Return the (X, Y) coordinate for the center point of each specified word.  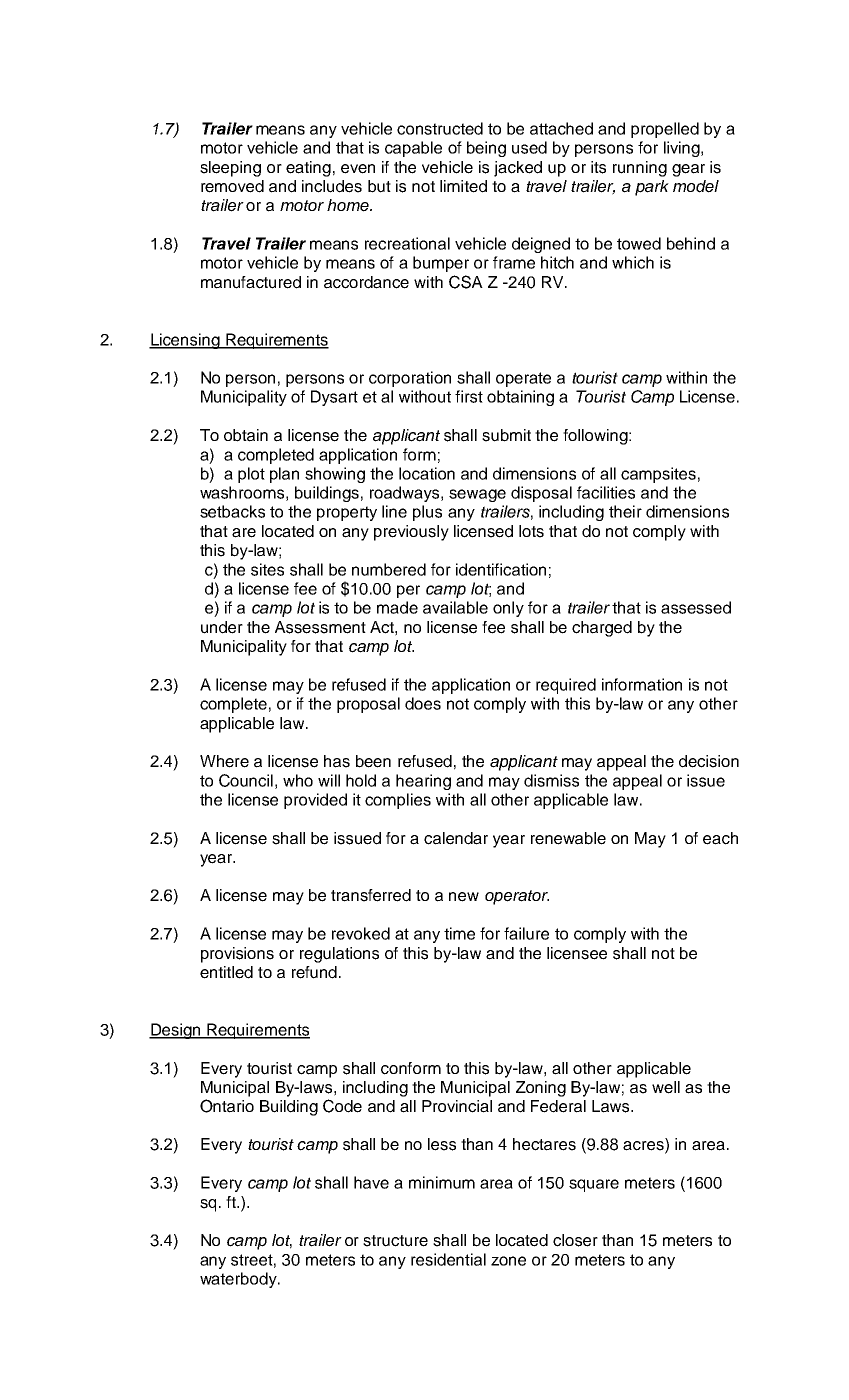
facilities (606, 492)
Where (224, 761)
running (640, 169)
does (423, 703)
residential (448, 1259)
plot (251, 475)
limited (463, 186)
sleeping (230, 169)
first (469, 396)
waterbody (239, 1280)
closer (575, 1240)
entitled (226, 972)
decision (709, 761)
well (666, 1087)
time (459, 933)
